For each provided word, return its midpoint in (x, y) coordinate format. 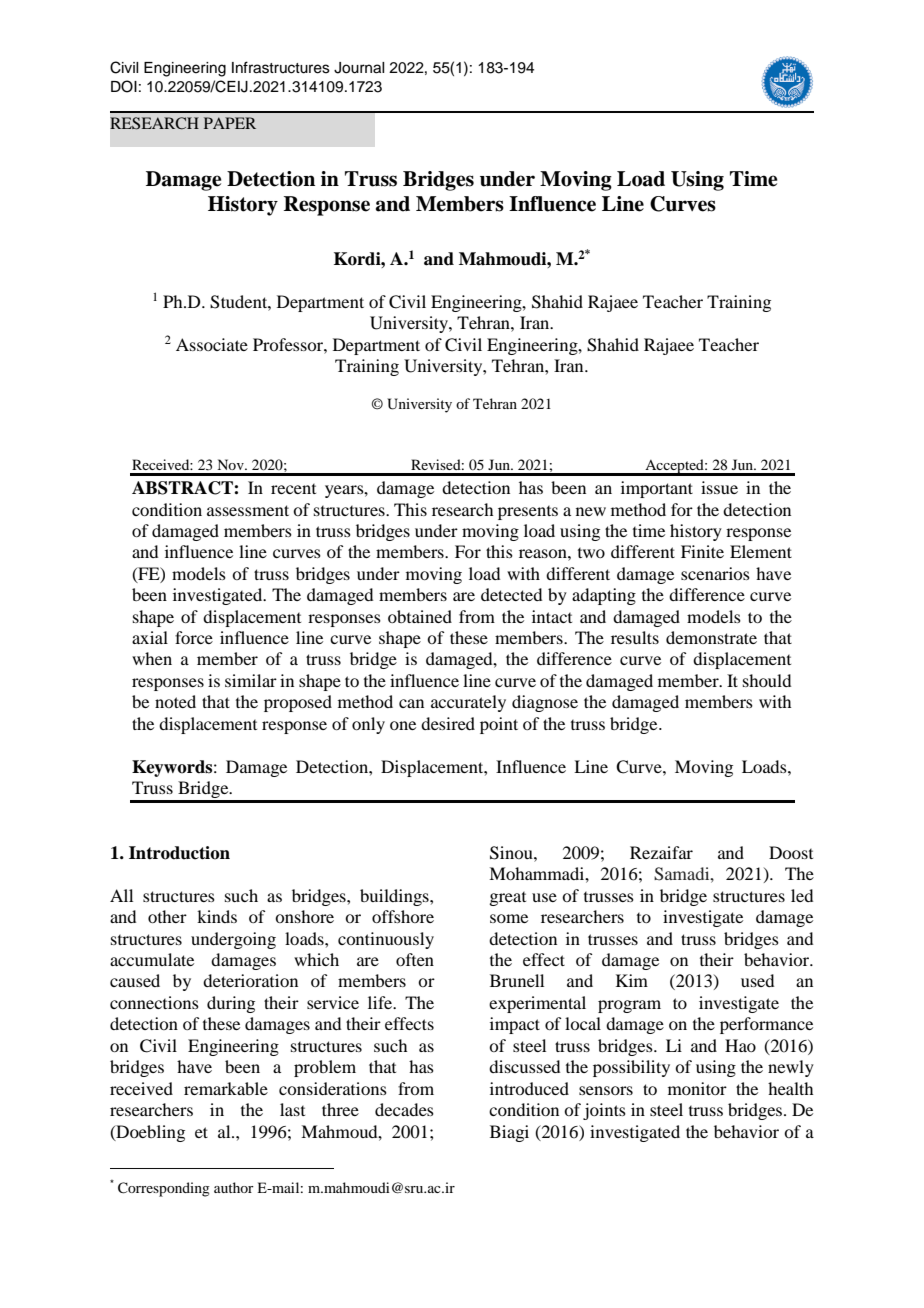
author (234, 1187)
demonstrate (711, 637)
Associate (212, 344)
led (802, 895)
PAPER (230, 123)
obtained (420, 616)
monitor (697, 1088)
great (507, 899)
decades (404, 1109)
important (657, 489)
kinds (217, 916)
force (194, 637)
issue (719, 487)
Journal (359, 68)
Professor (289, 344)
